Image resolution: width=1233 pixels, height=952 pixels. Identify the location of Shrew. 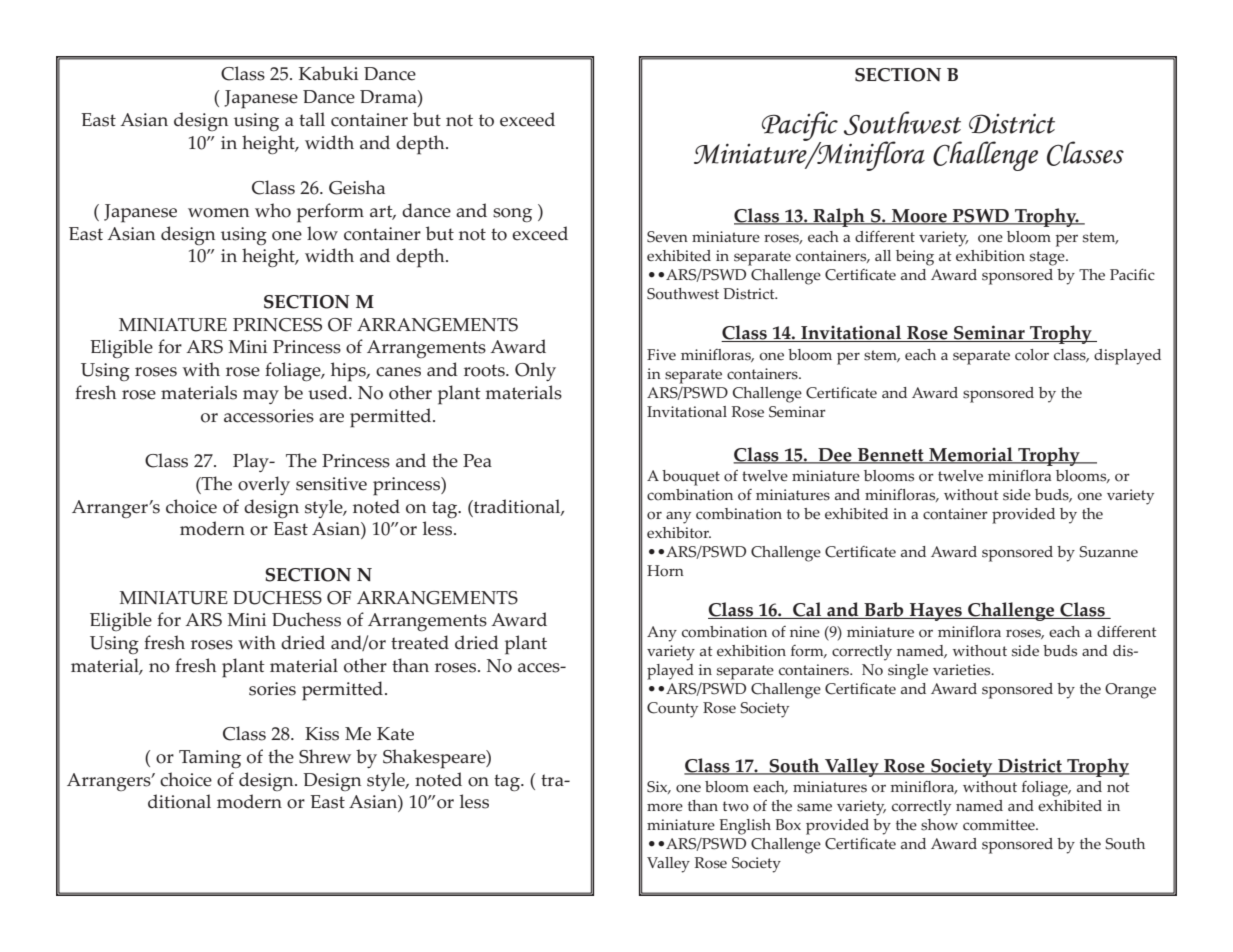
(325, 756).
